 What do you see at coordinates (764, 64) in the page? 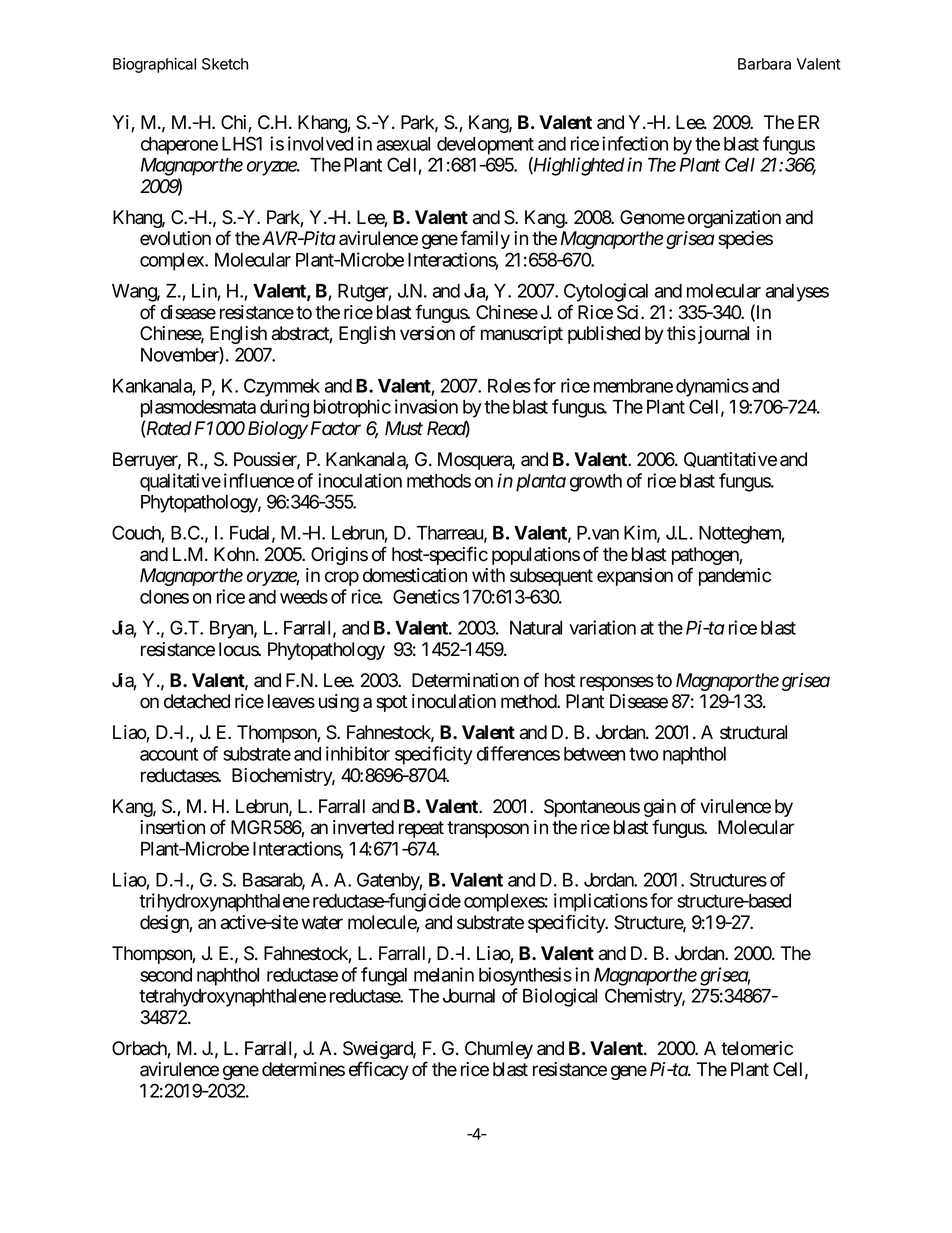
I see `Barbara` at bounding box center [764, 64].
